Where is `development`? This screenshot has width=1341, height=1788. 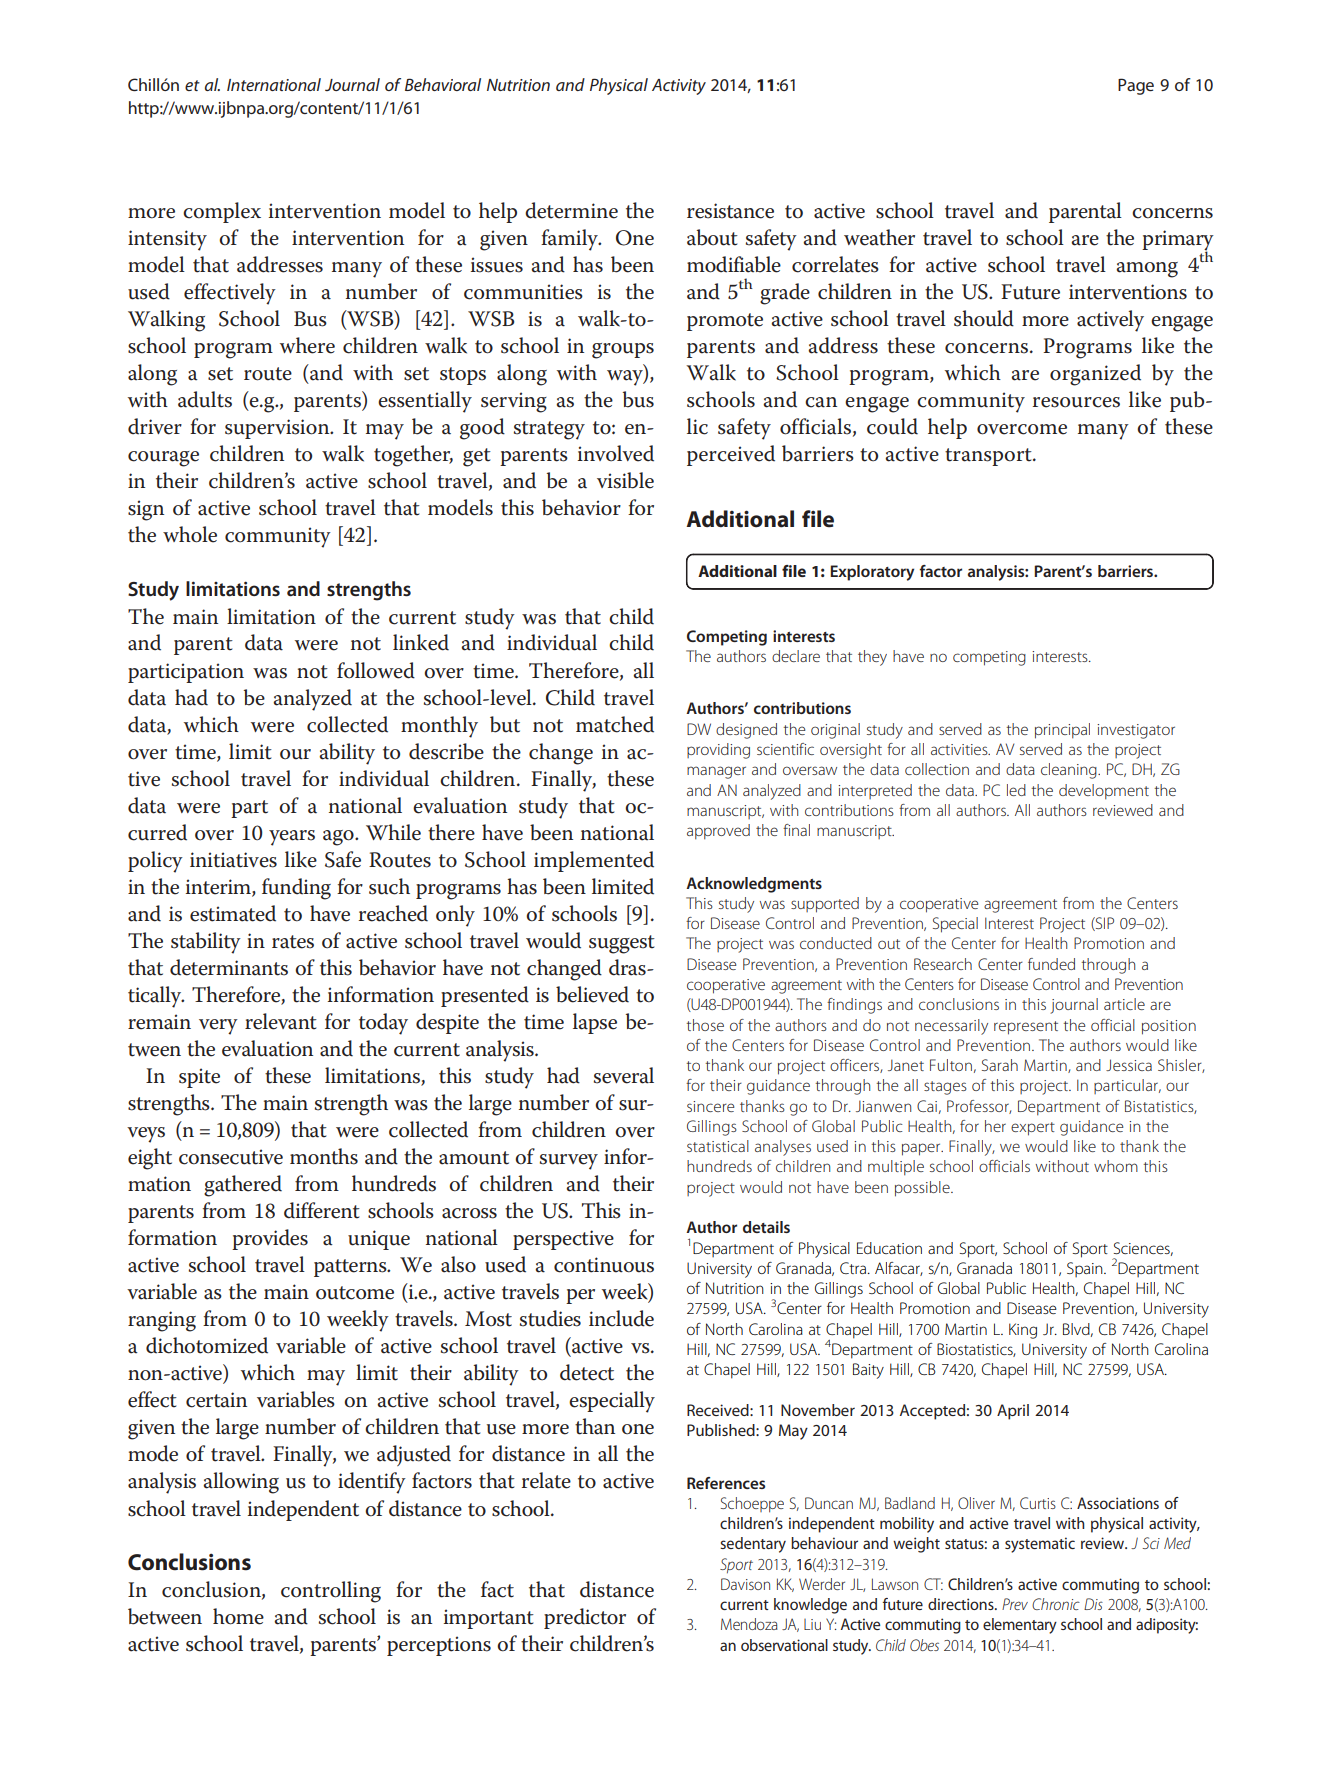 development is located at coordinates (1104, 792).
